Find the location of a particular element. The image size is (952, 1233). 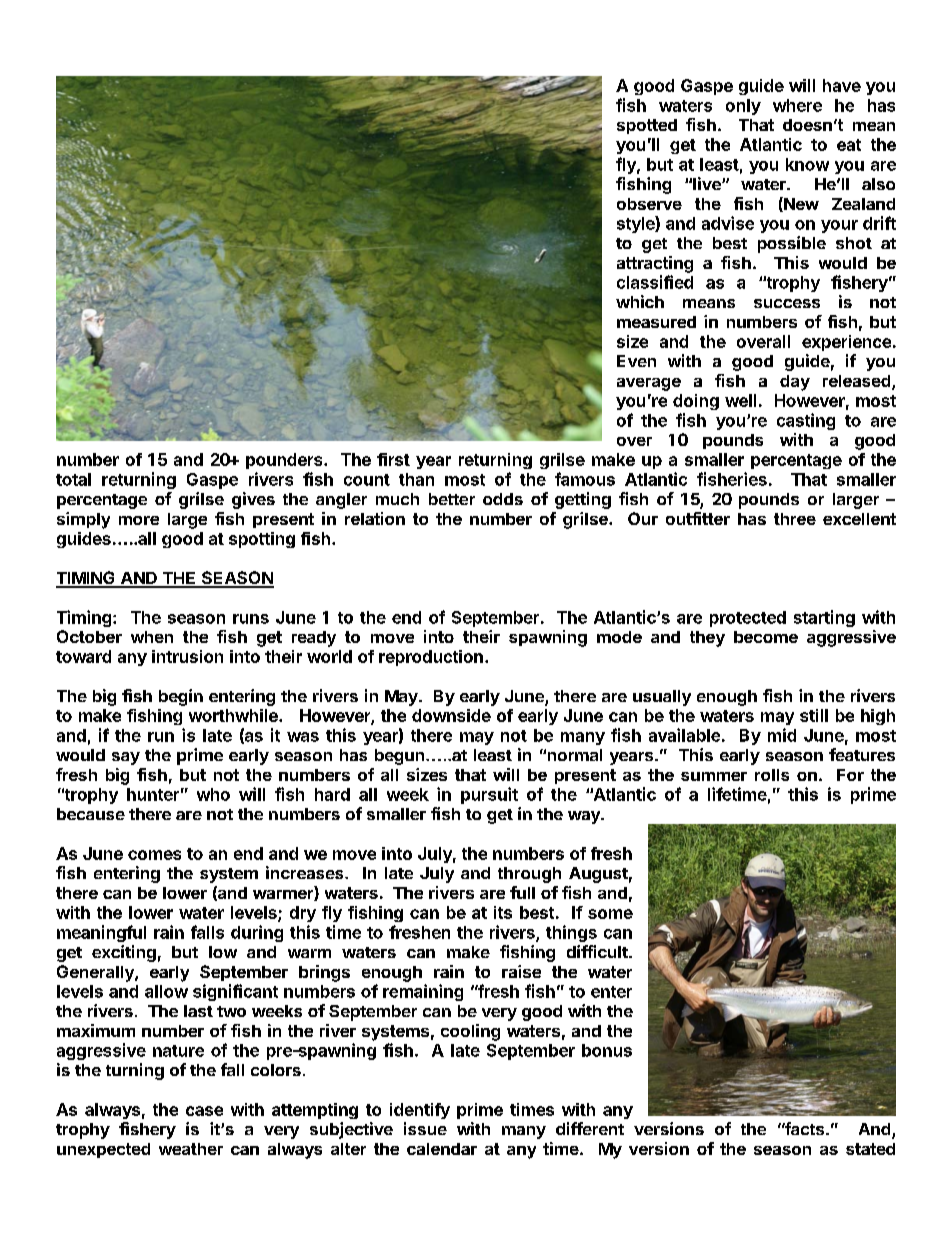

observe is located at coordinates (649, 204).
